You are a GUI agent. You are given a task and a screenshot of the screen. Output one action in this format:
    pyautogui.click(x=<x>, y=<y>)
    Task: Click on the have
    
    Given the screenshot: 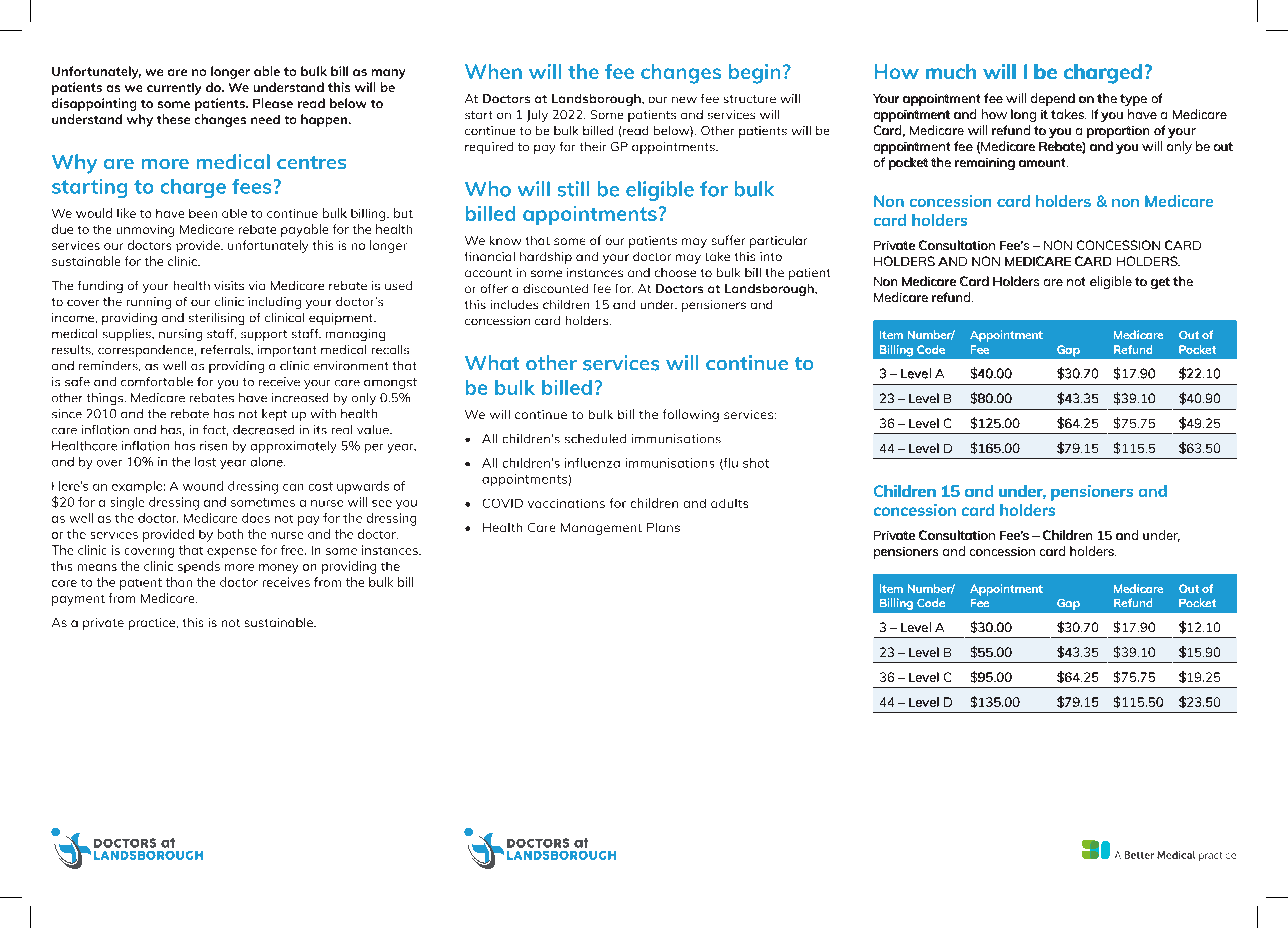 What is the action you would take?
    pyautogui.click(x=1142, y=114)
